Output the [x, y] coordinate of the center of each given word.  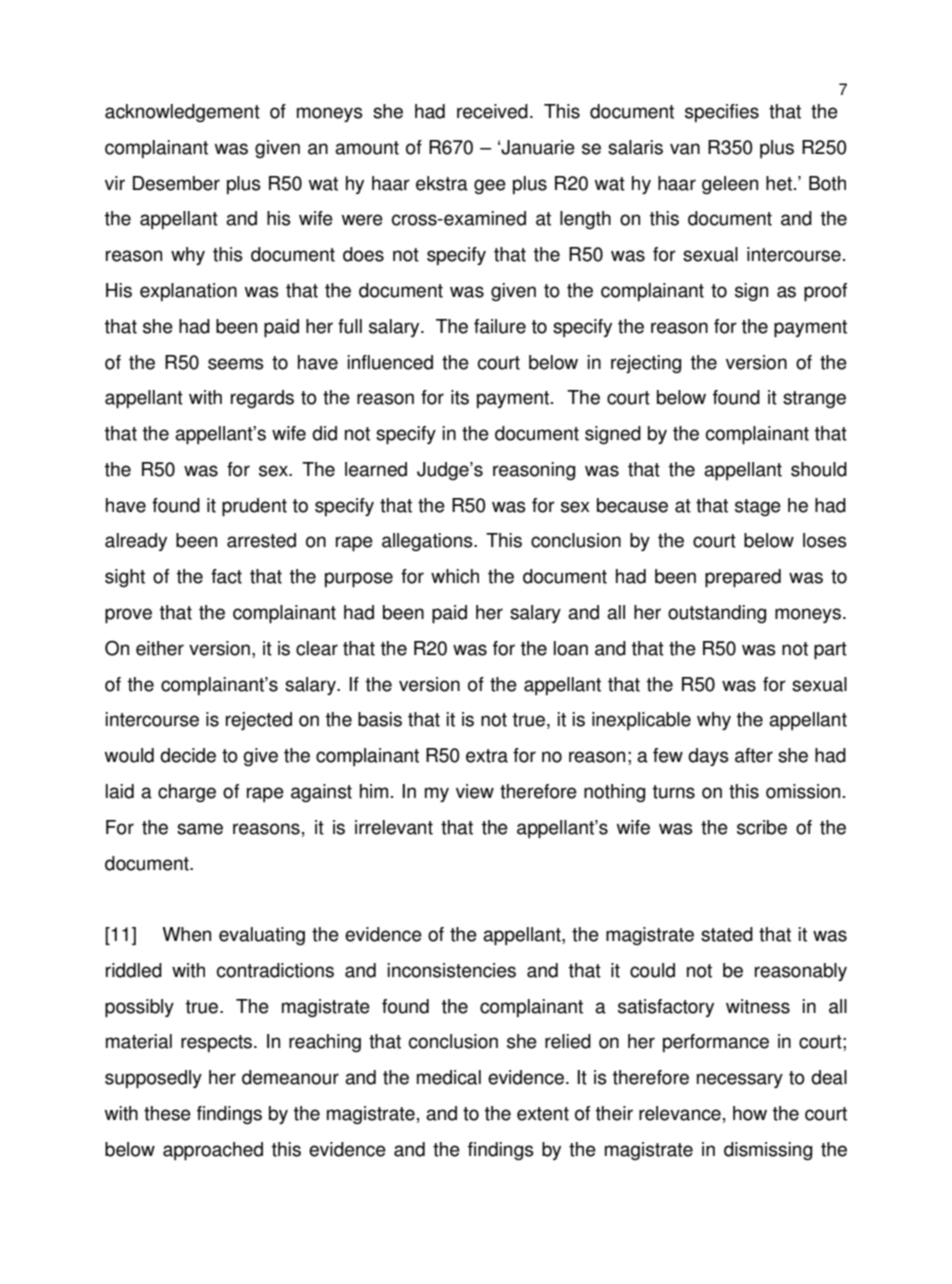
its [460, 397]
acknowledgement [182, 113]
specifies [722, 113]
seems [236, 364]
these [167, 1113]
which [455, 576]
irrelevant [394, 827]
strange [814, 399]
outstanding [717, 614]
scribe [762, 827]
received [492, 111]
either [160, 648]
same [200, 829]
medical [449, 1077]
